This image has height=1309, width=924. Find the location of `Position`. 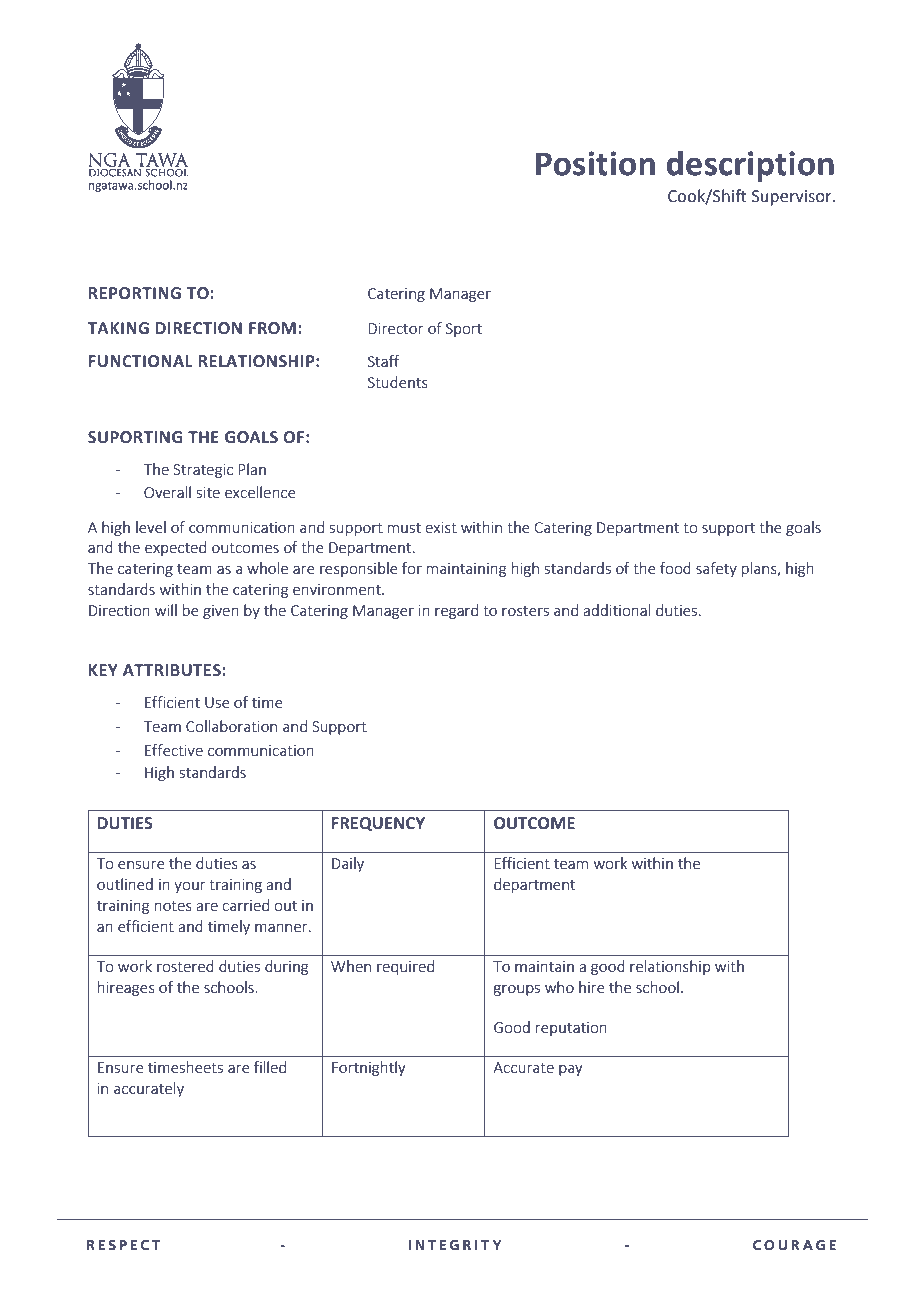

Position is located at coordinates (595, 163).
